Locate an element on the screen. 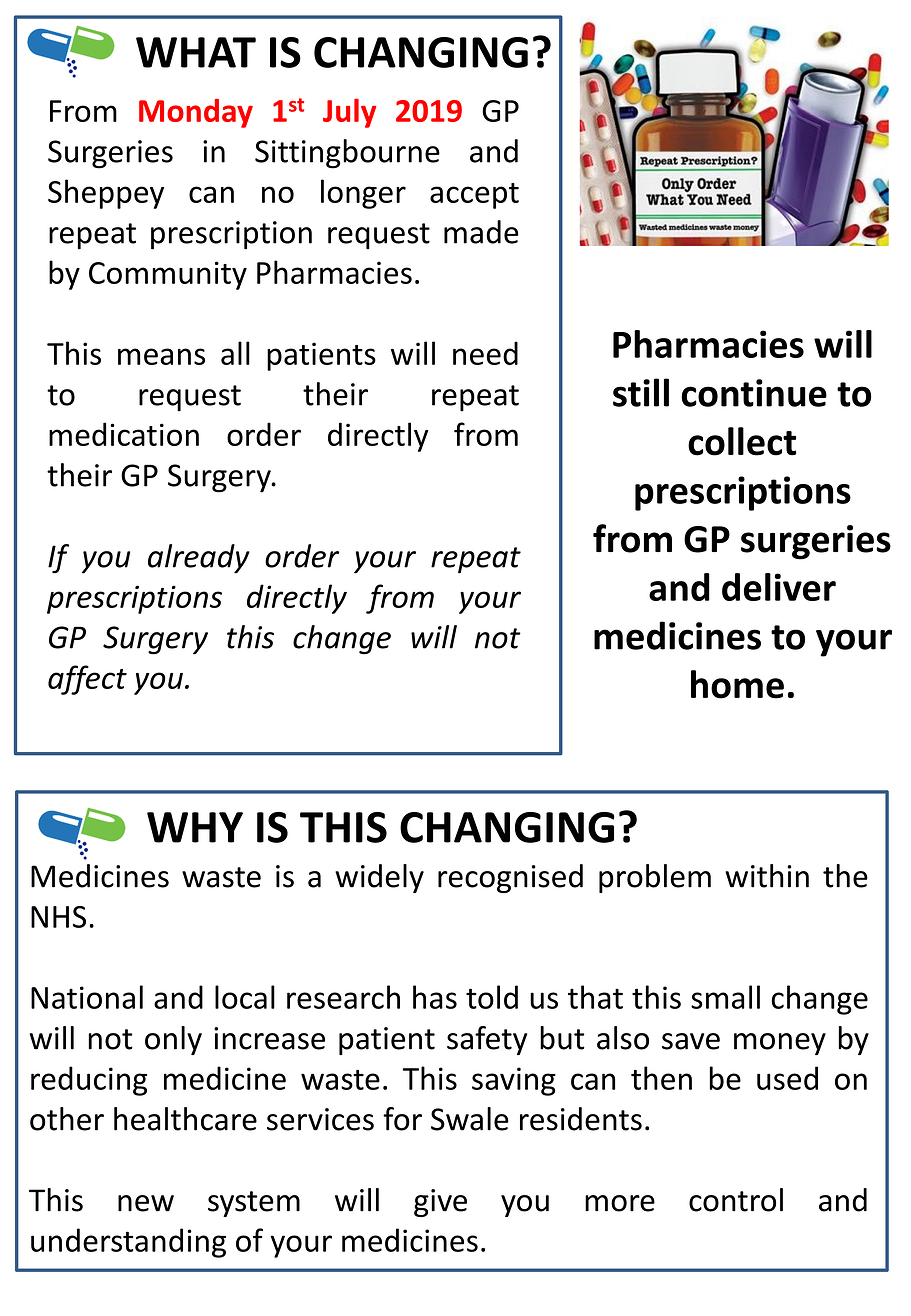 The image size is (911, 1316). control is located at coordinates (736, 1200).
